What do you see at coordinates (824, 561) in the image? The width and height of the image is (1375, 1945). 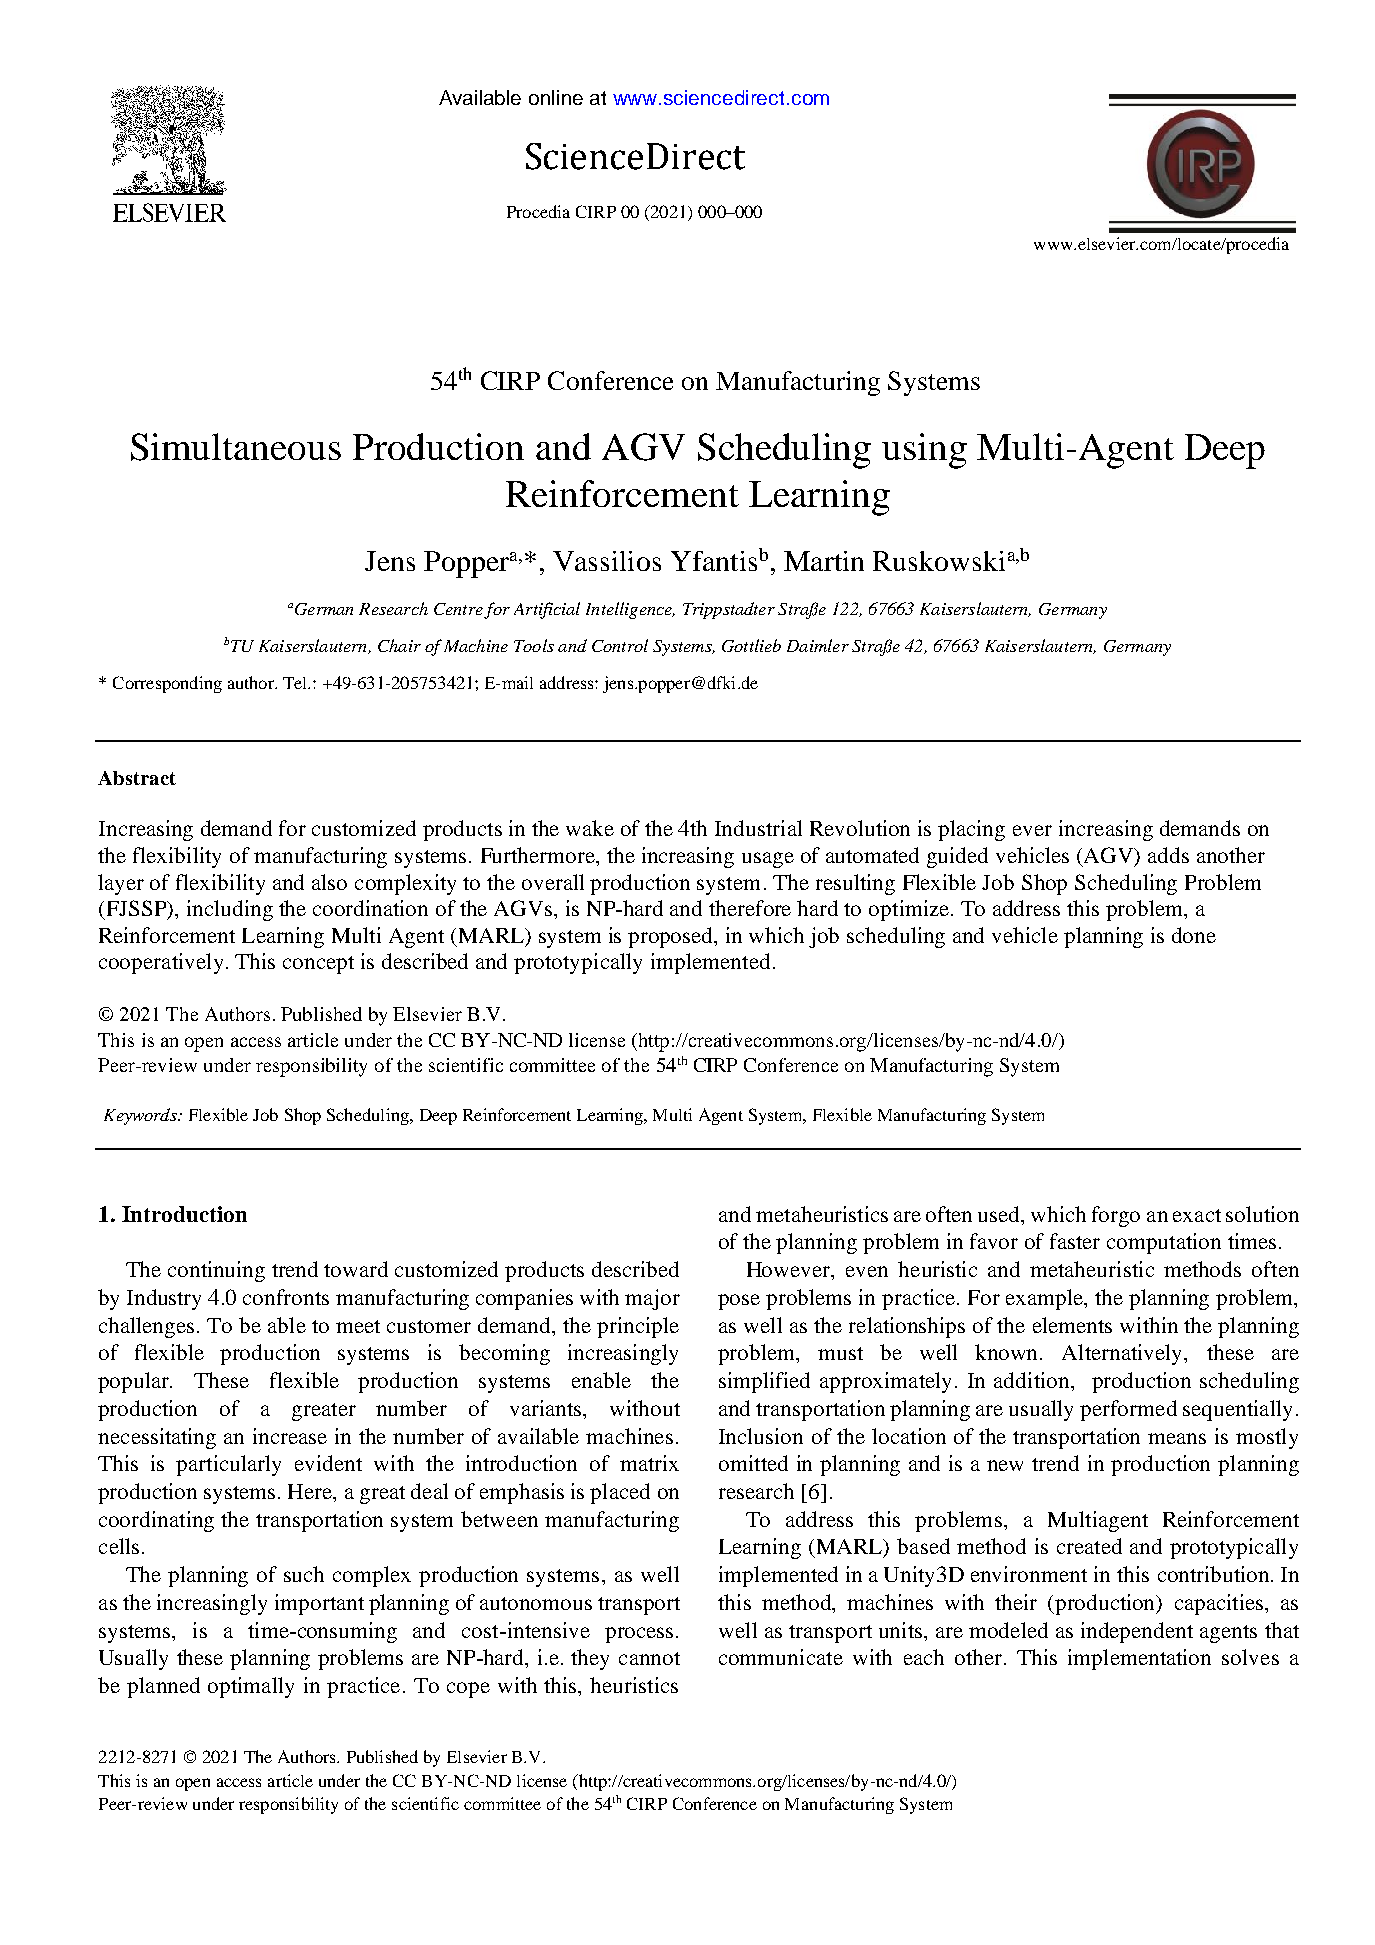 I see `Martin` at bounding box center [824, 561].
